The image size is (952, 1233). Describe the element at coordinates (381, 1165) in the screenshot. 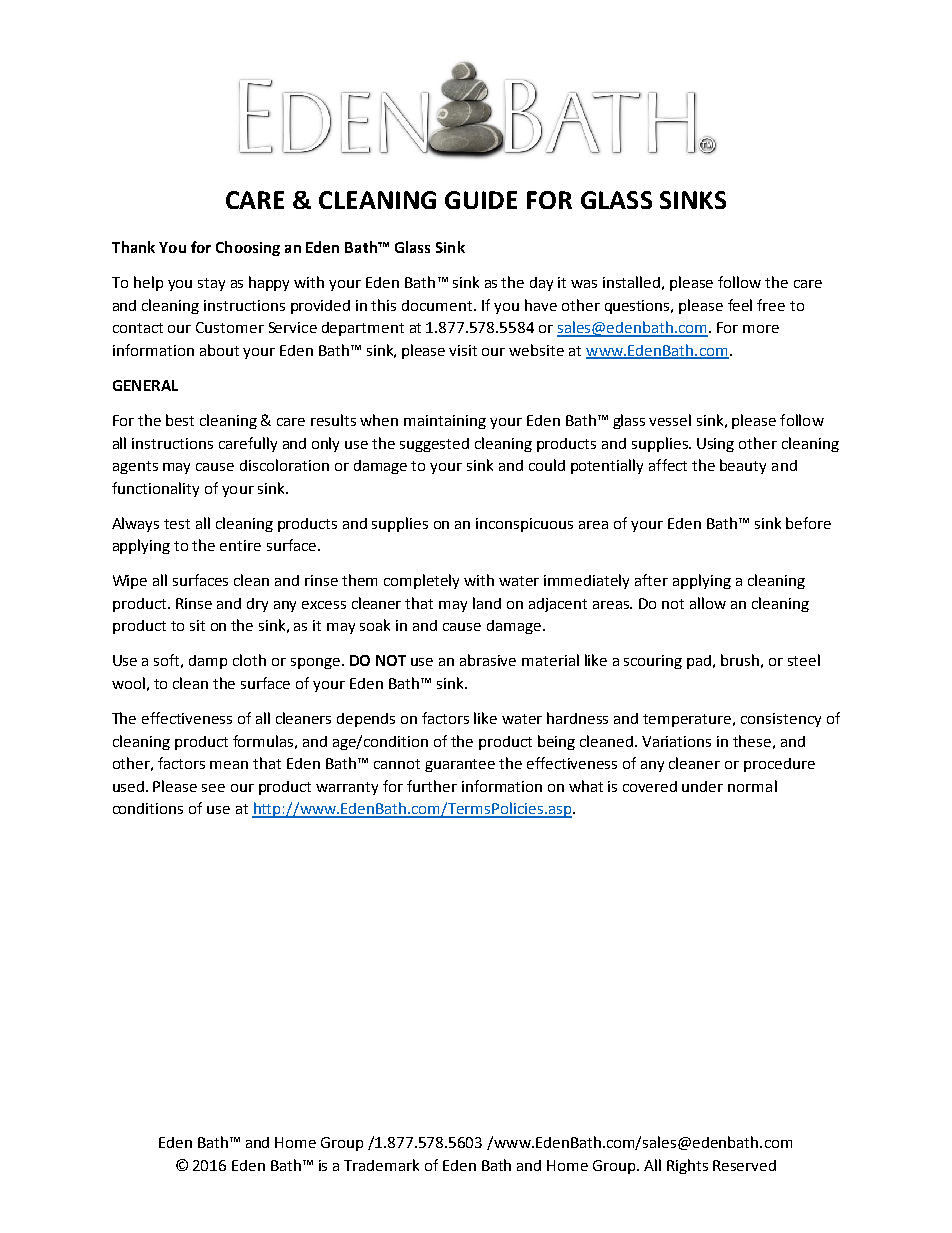

I see `Trademark` at that location.
